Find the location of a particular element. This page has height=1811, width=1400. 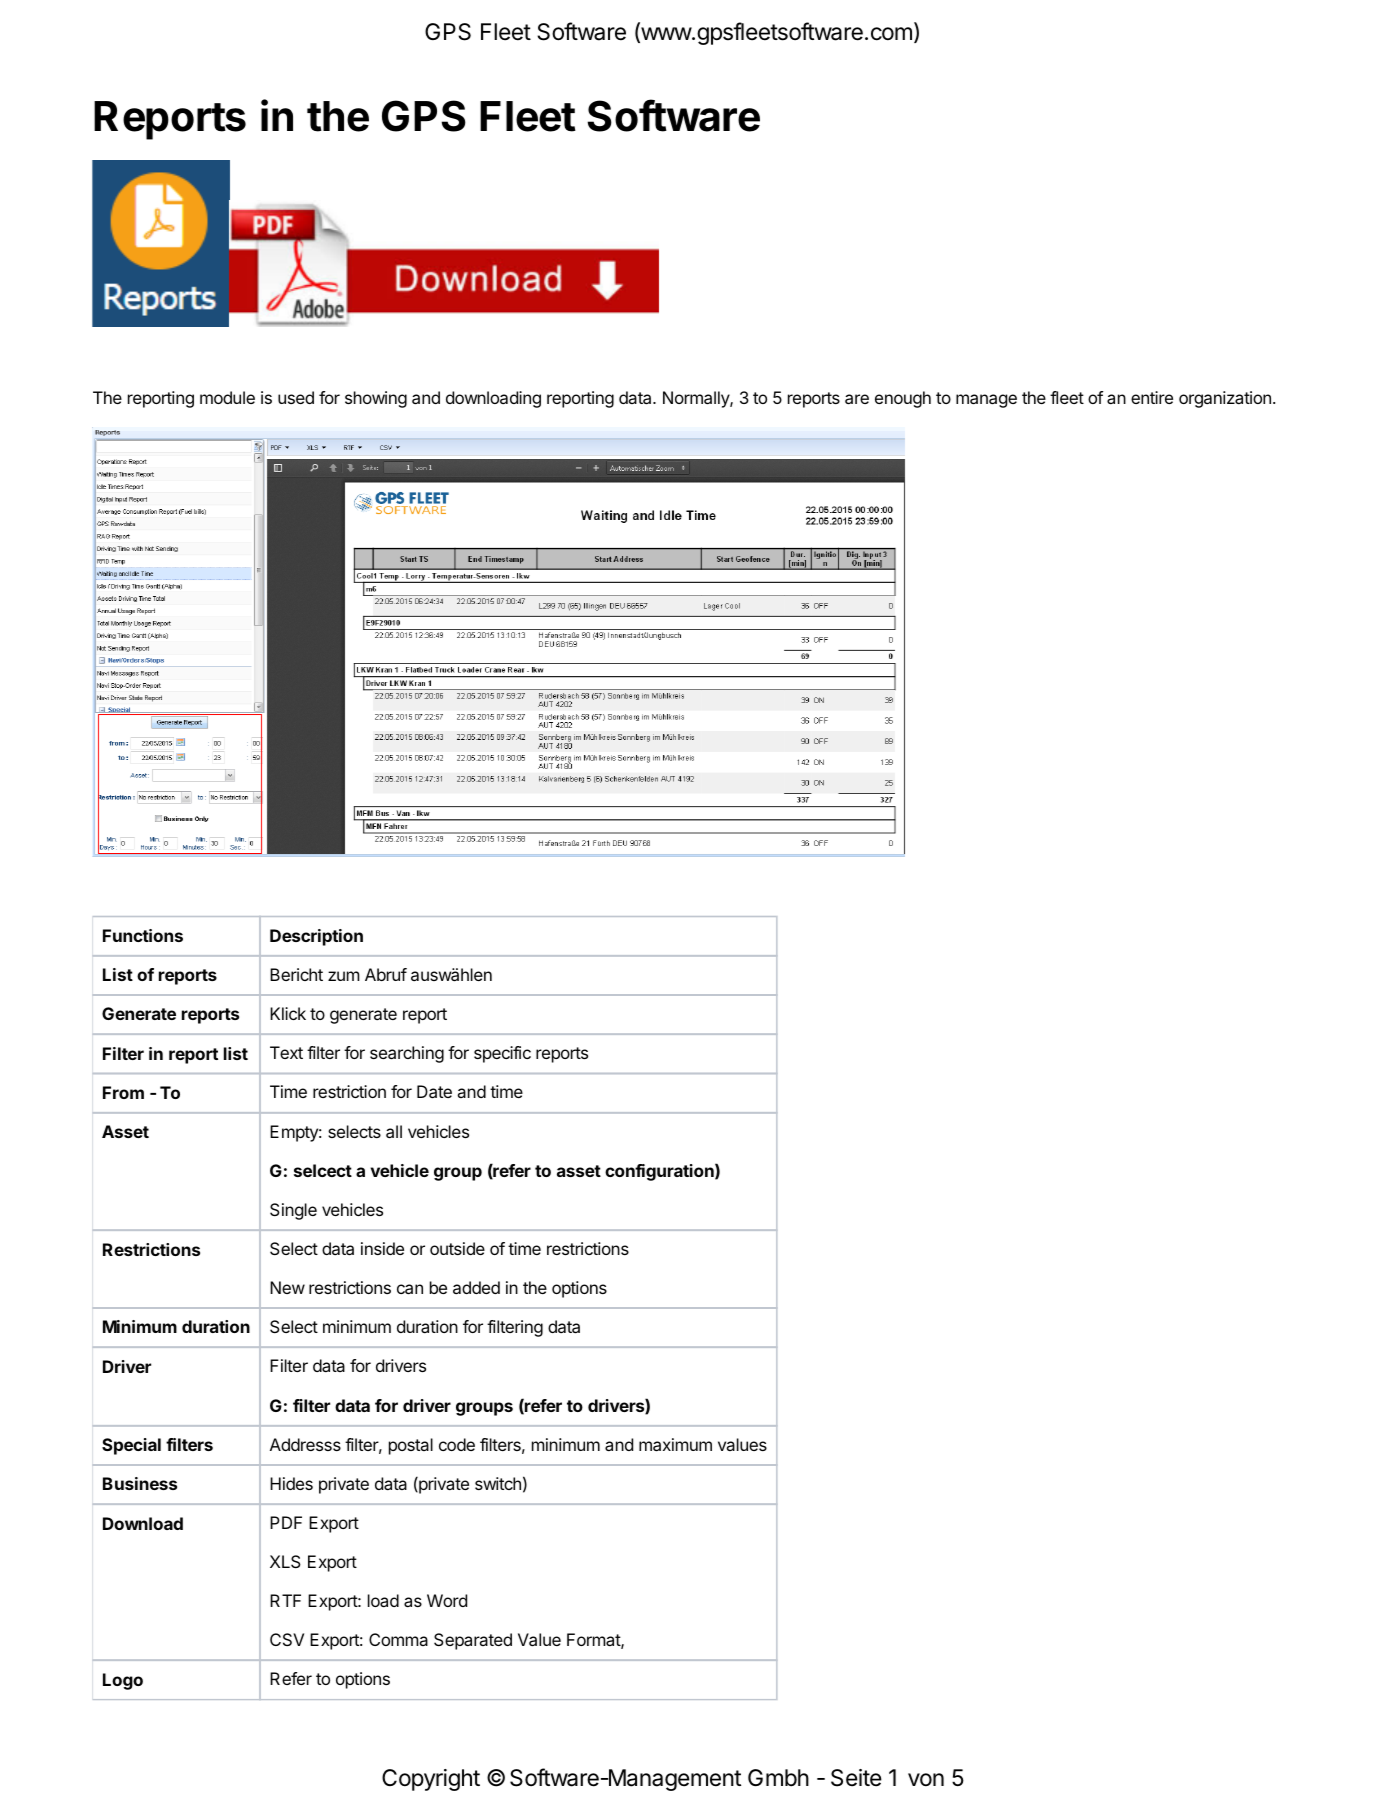

Gmbh is located at coordinates (778, 1778).
